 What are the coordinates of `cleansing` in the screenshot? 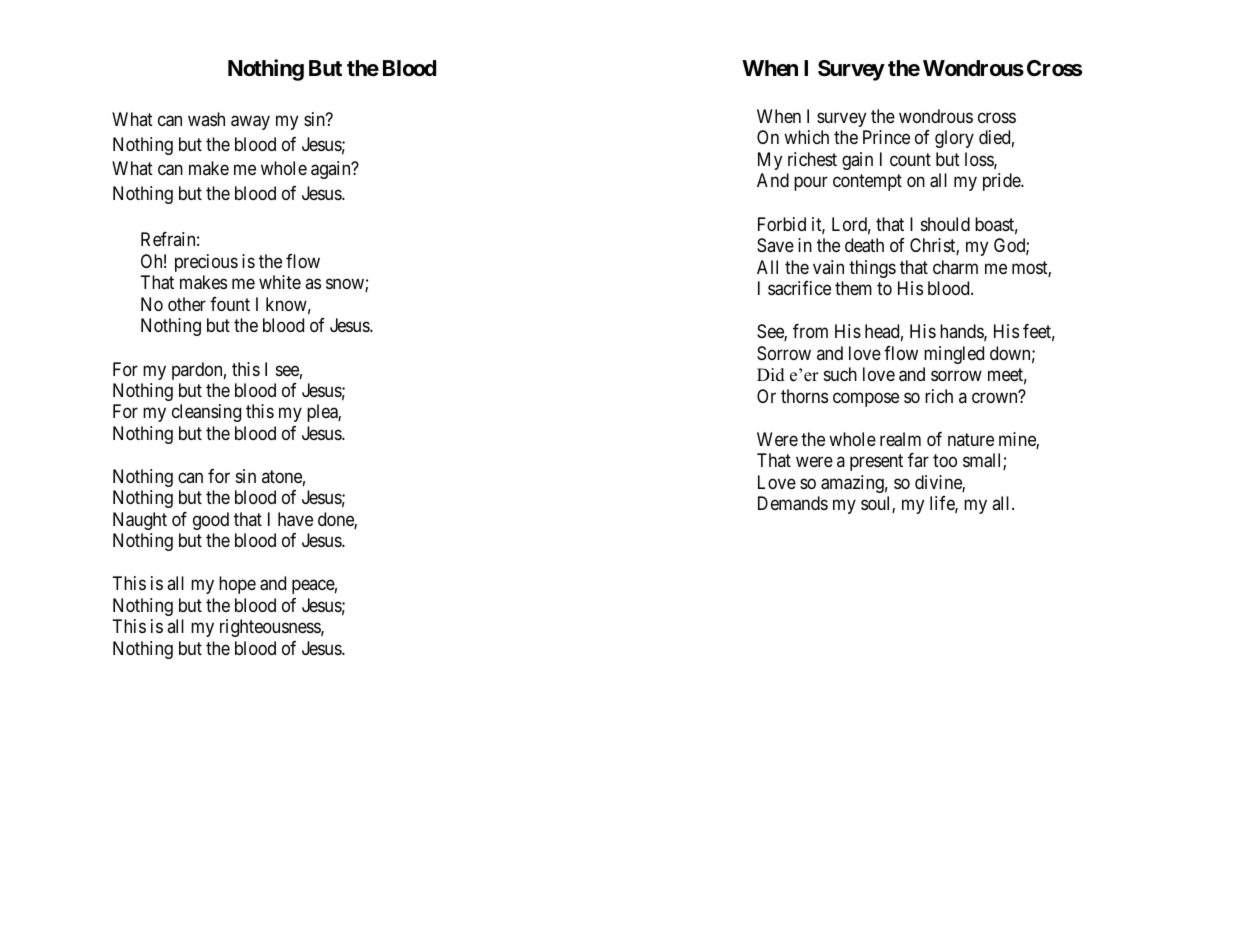 It's located at (206, 413).
